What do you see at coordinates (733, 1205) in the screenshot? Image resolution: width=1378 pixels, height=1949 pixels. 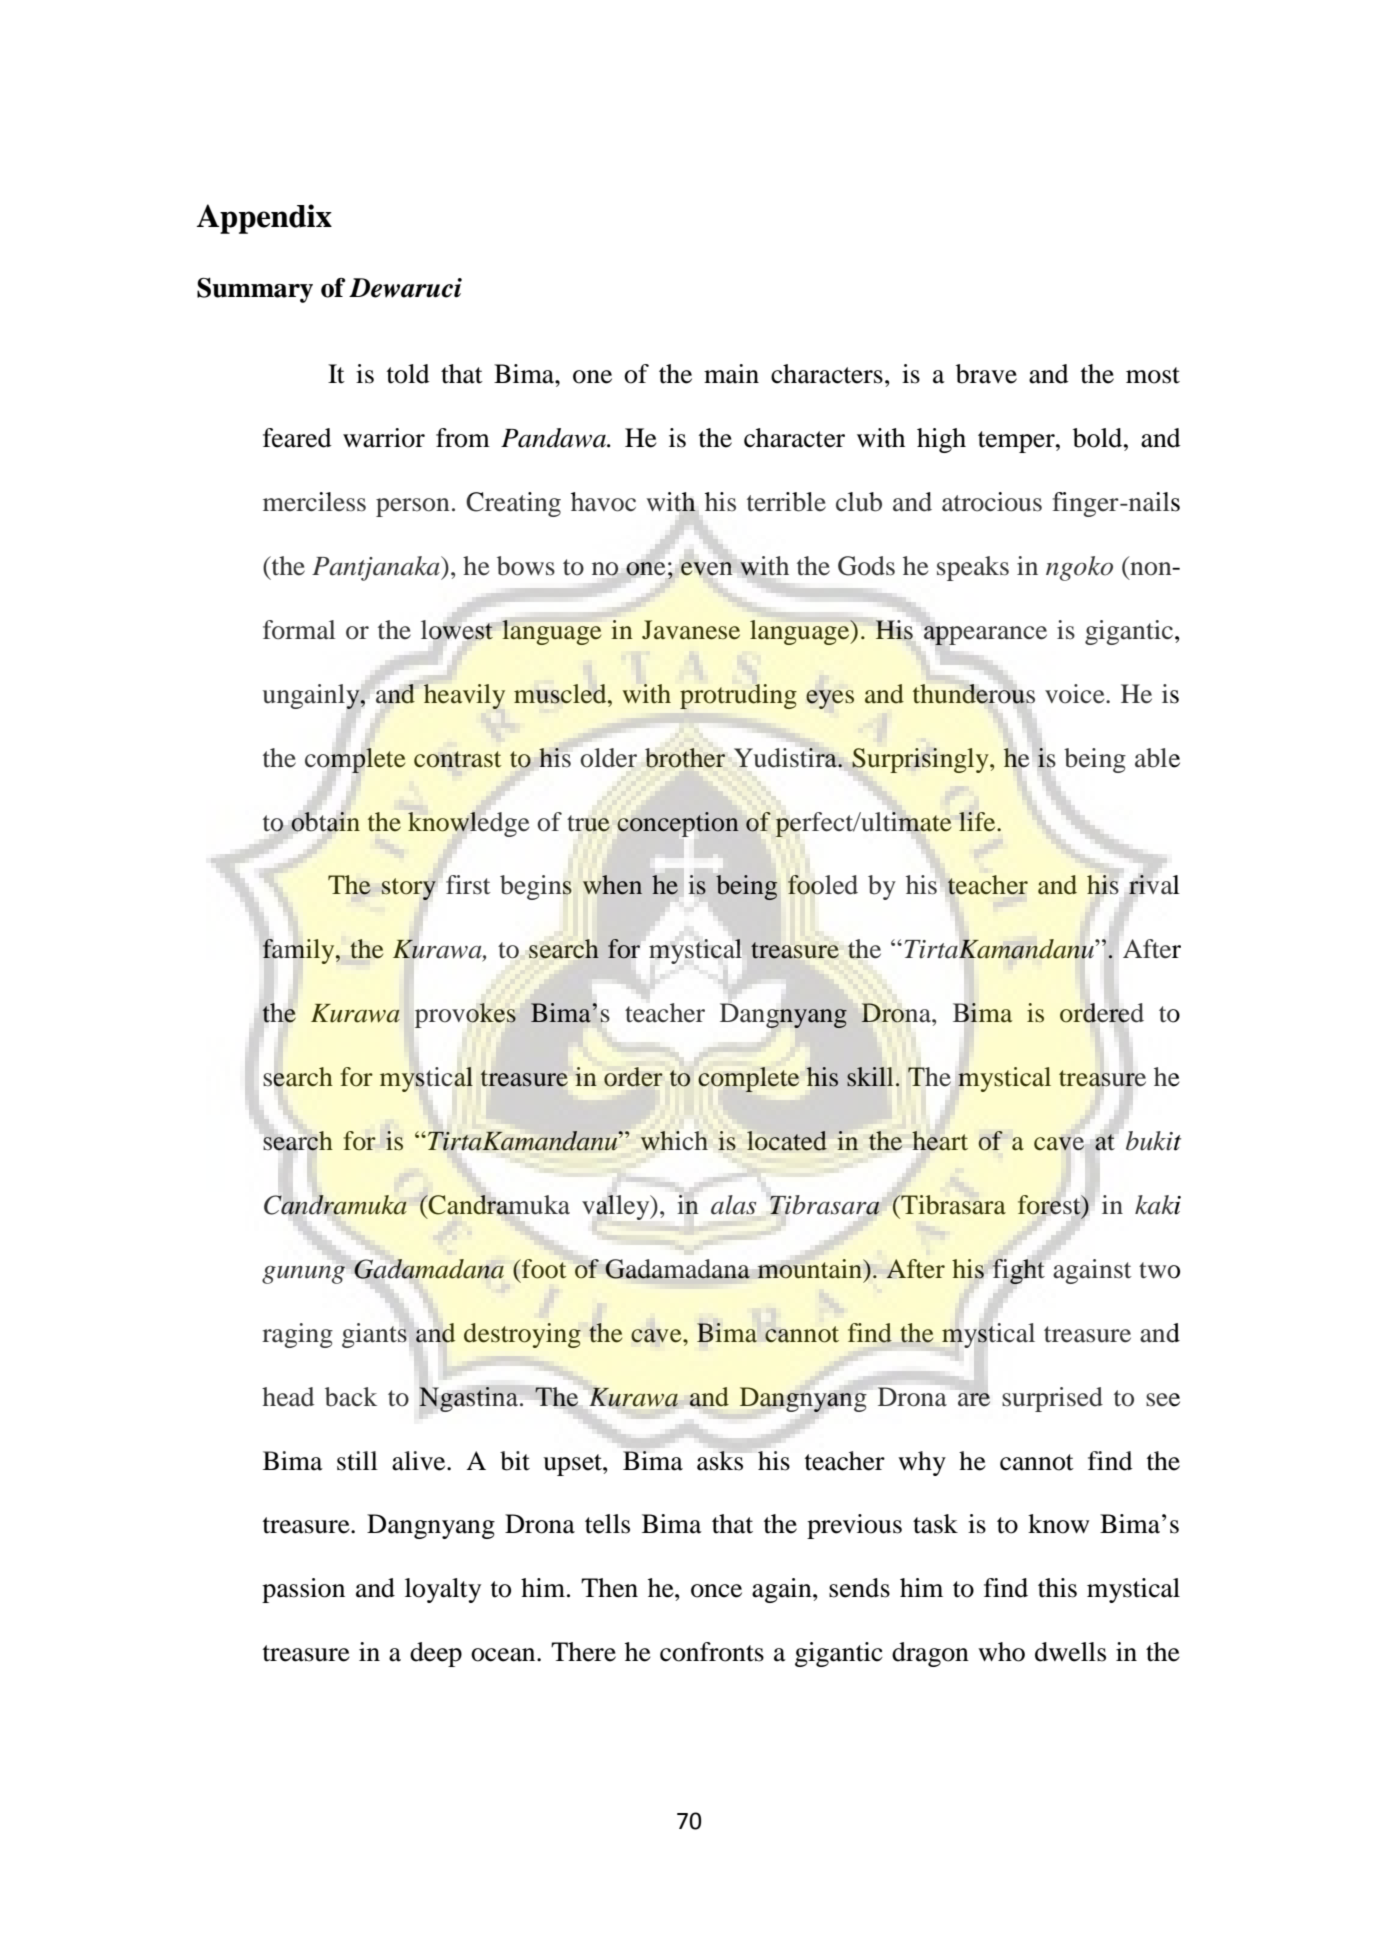 I see `alas` at bounding box center [733, 1205].
